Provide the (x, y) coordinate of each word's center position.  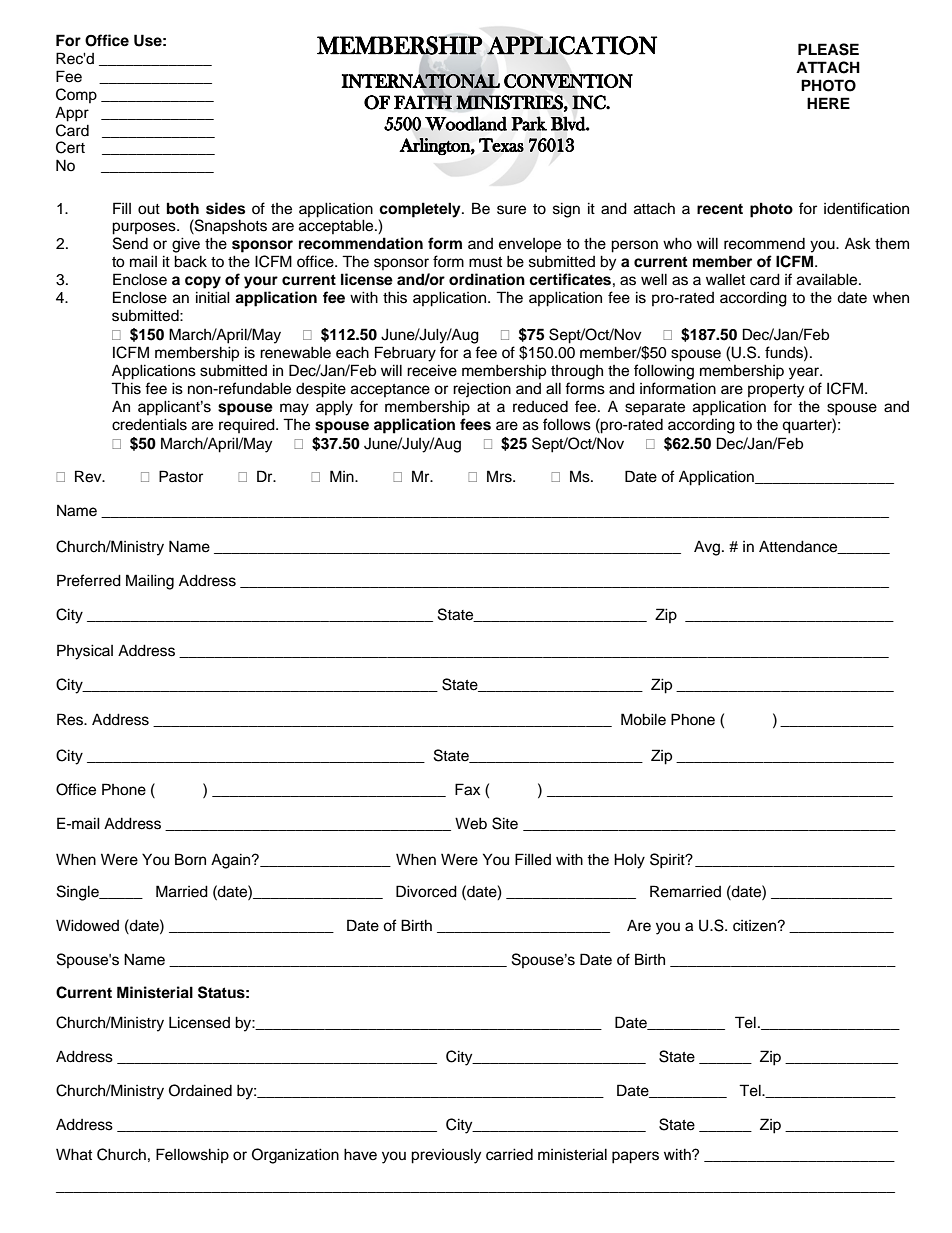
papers (635, 1157)
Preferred (89, 580)
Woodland (466, 123)
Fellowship (192, 1155)
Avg (708, 548)
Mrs (500, 476)
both (183, 208)
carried (509, 1154)
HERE (828, 103)
